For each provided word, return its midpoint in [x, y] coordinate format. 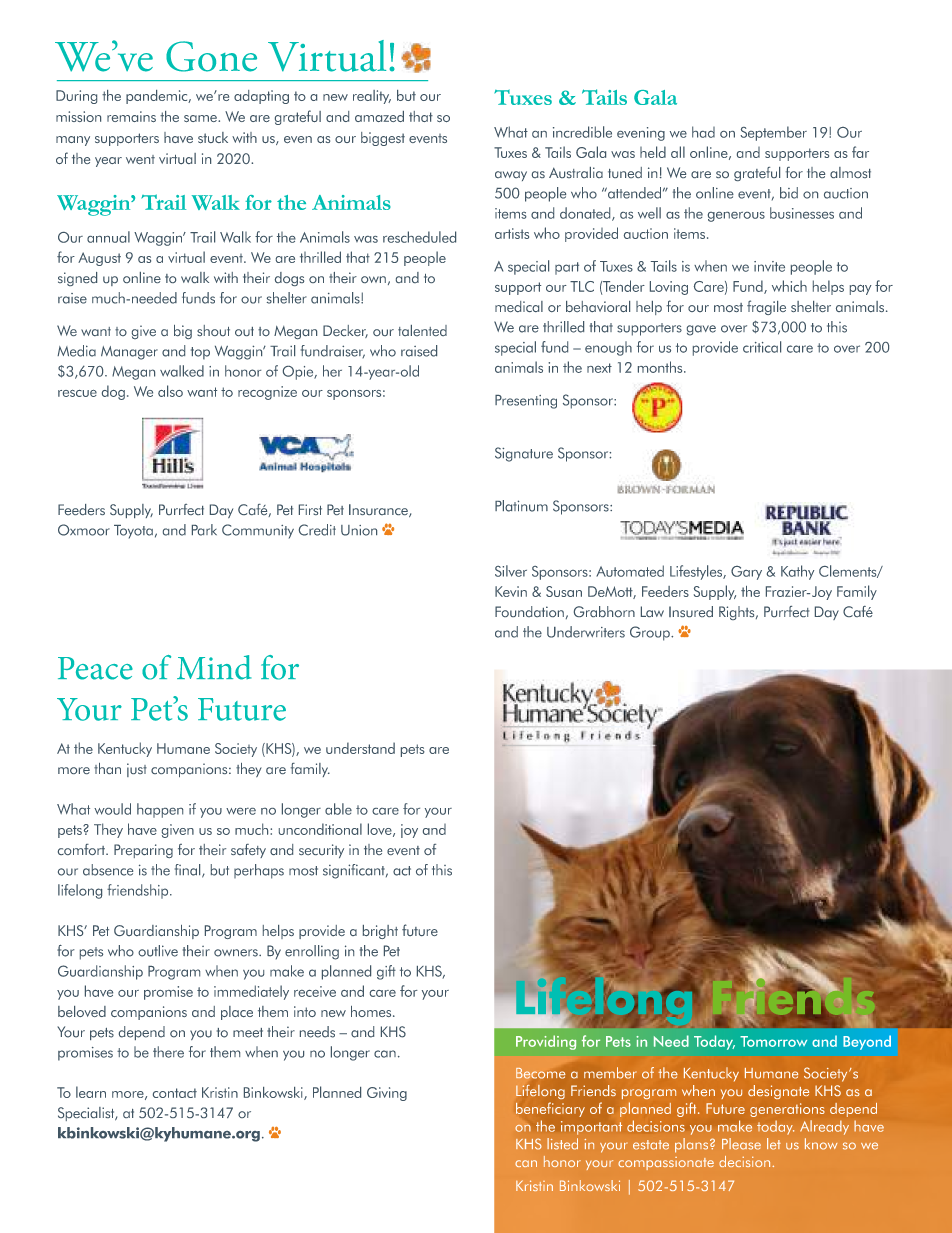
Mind [214, 667]
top [200, 353]
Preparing [143, 851]
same [201, 118]
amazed [379, 116]
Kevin [511, 591]
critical [762, 347]
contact [175, 1093]
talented [422, 330]
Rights [738, 613]
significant [355, 871]
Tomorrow [773, 1041]
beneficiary [550, 1109]
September [773, 133]
